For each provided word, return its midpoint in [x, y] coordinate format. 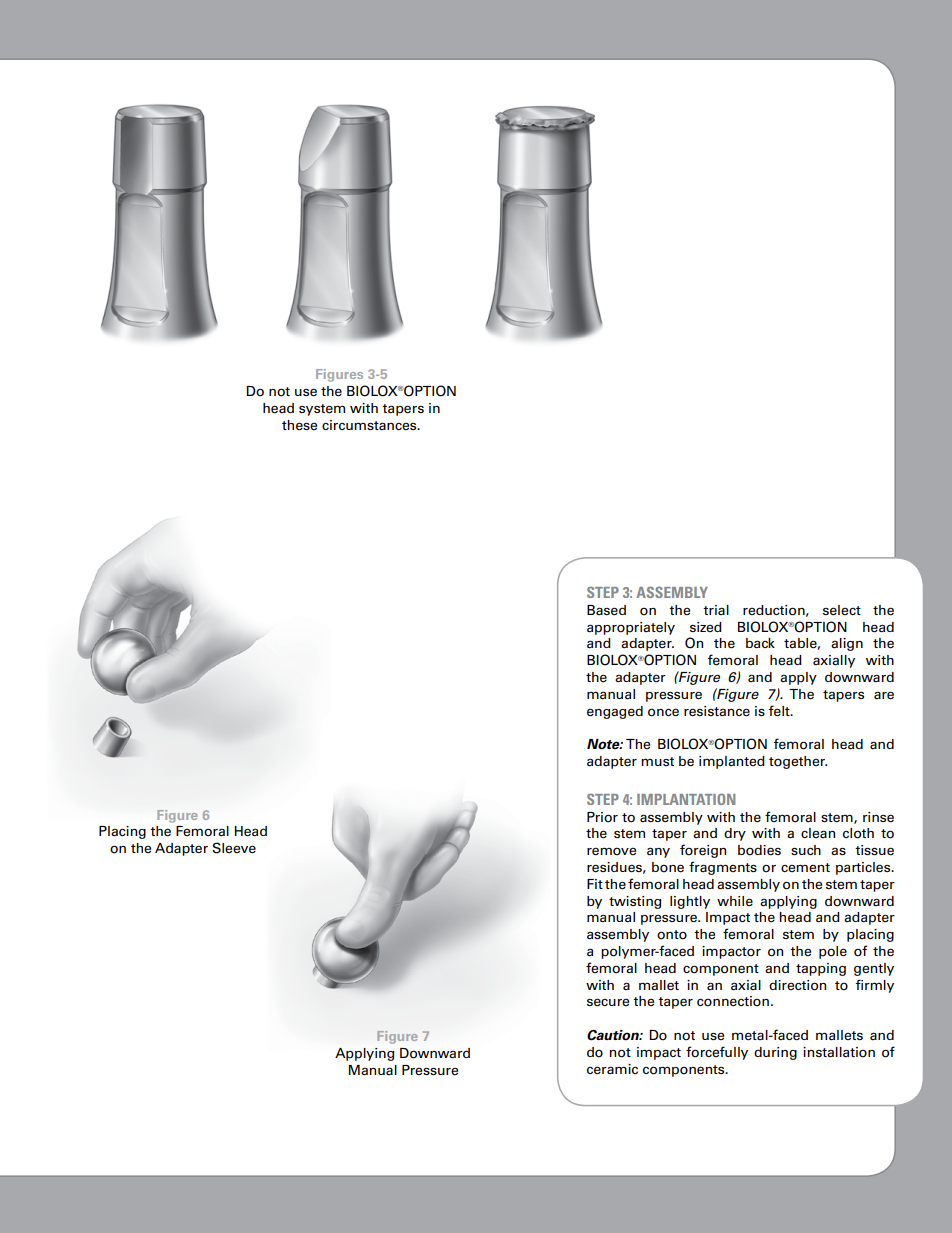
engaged [615, 712]
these [299, 425]
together [798, 762]
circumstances [370, 425]
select [842, 610]
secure [608, 1002]
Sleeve [234, 848]
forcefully [717, 1053]
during [775, 1053]
